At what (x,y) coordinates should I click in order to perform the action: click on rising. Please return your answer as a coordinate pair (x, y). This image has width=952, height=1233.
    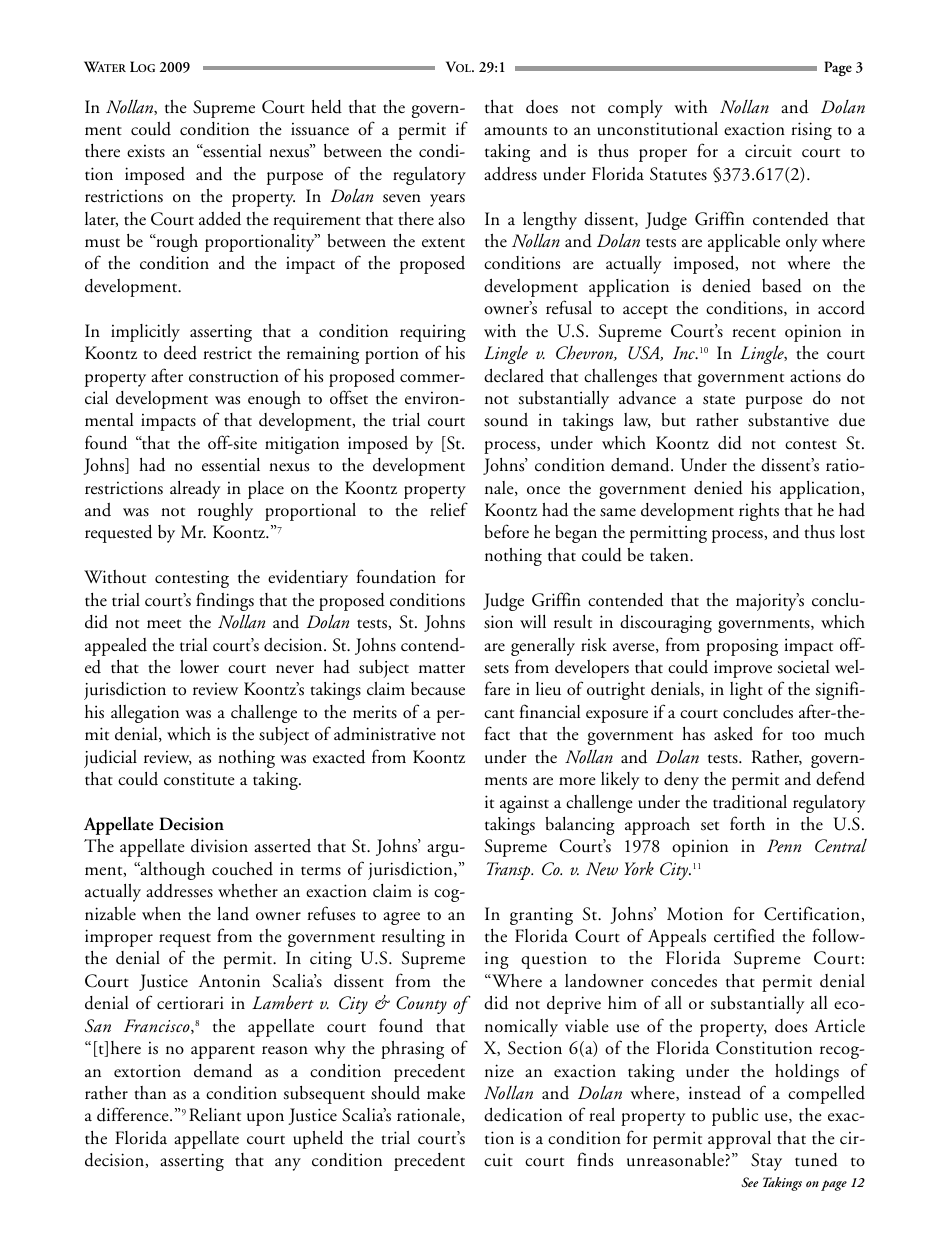
    Looking at the image, I should click on (811, 131).
